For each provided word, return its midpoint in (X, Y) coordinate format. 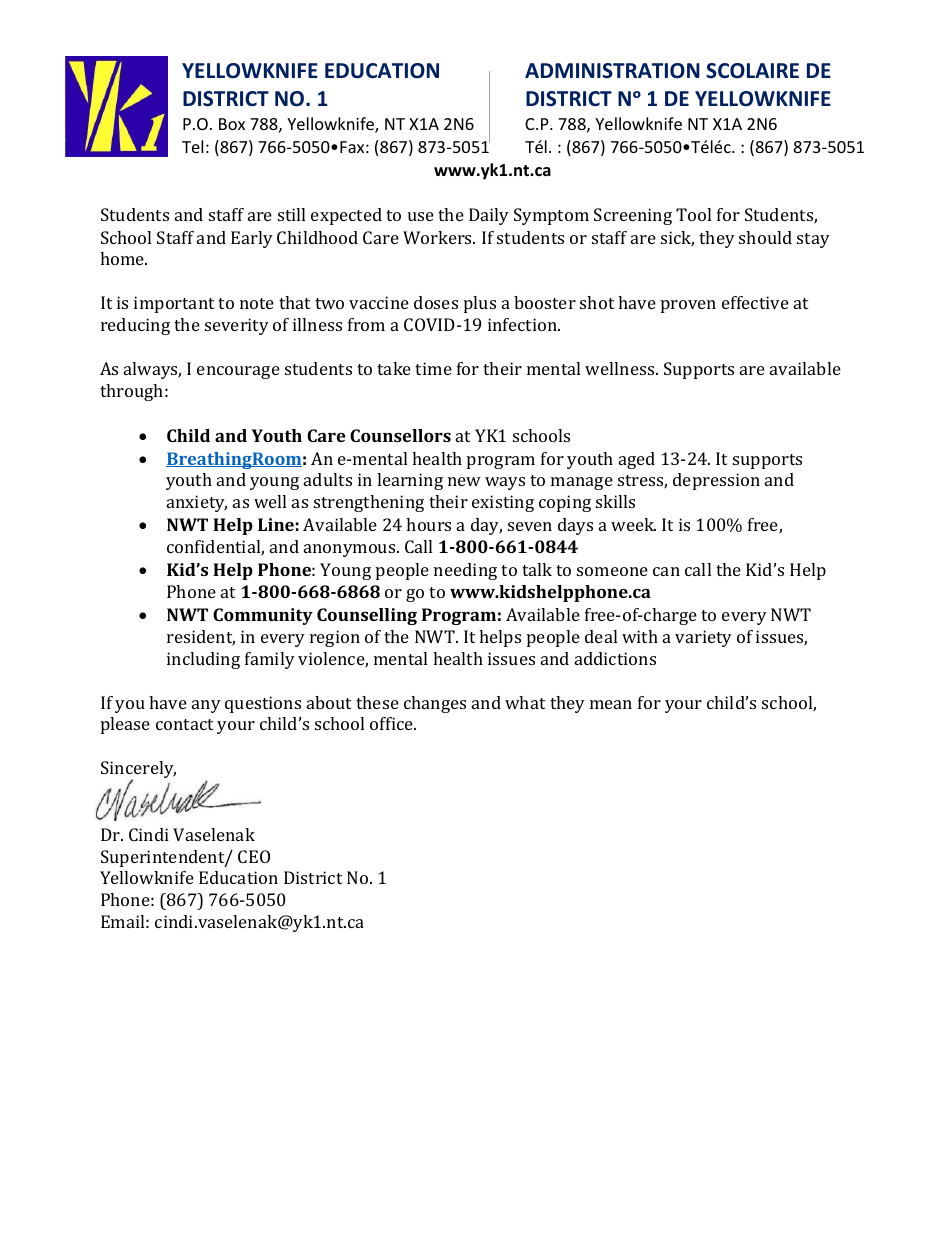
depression (716, 481)
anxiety (197, 503)
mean (611, 704)
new (464, 481)
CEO (254, 856)
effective (755, 302)
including (203, 660)
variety (703, 638)
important (174, 304)
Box (232, 124)
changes (435, 704)
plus (480, 304)
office (392, 723)
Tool (693, 214)
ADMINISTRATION (612, 71)
